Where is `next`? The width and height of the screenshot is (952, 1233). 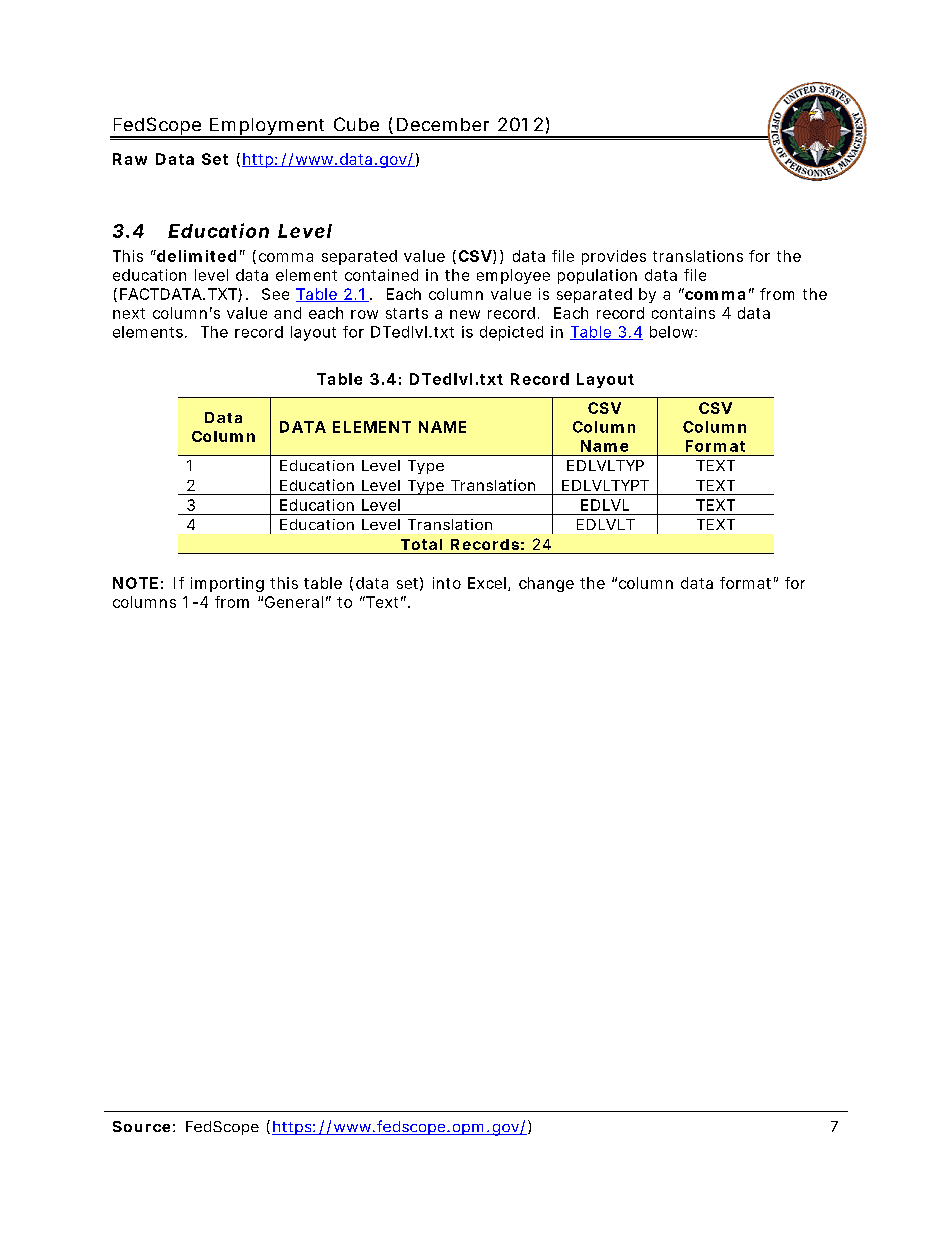 next is located at coordinates (129, 313).
